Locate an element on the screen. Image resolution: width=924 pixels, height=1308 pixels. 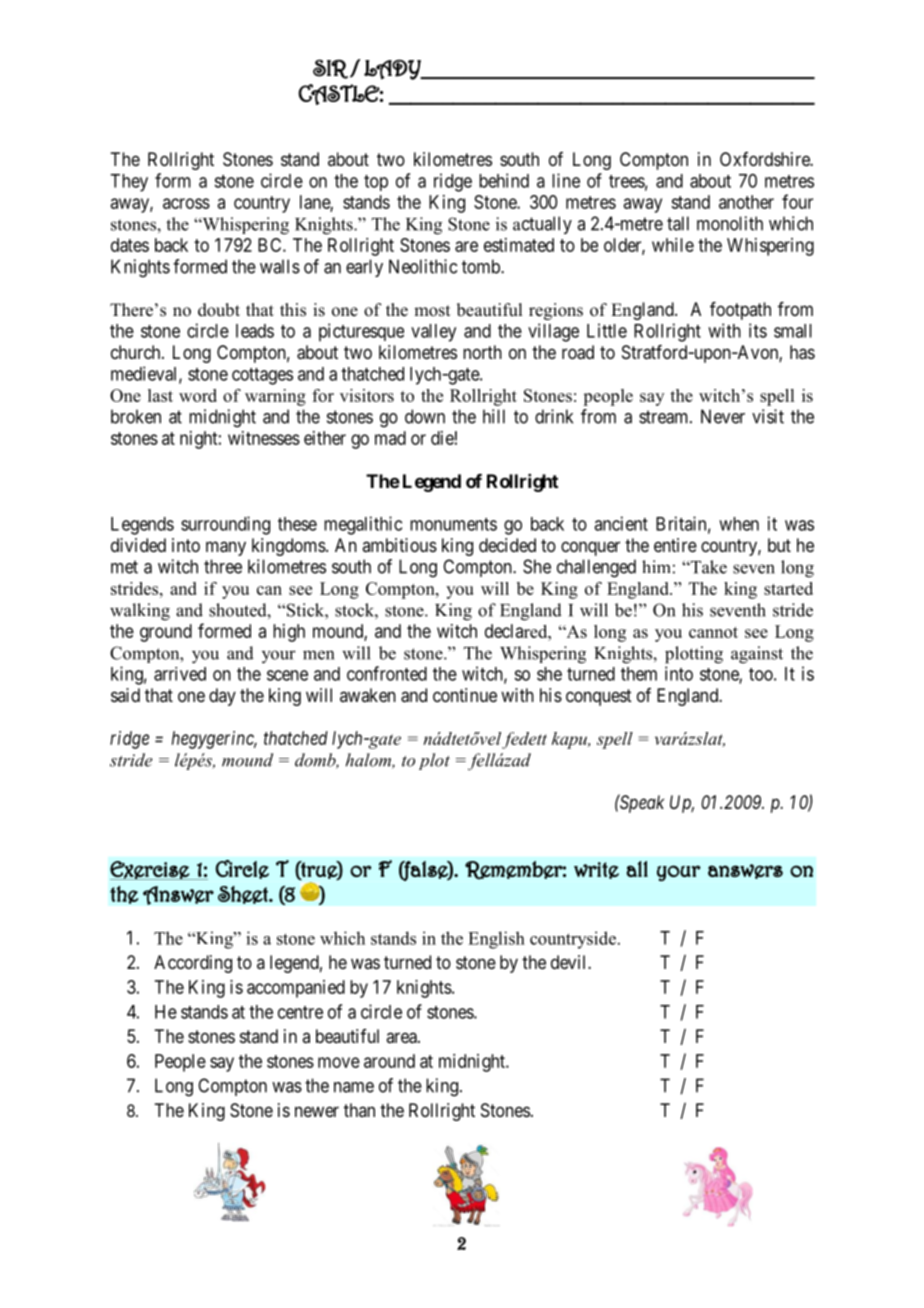
SIR is located at coordinates (330, 69).
